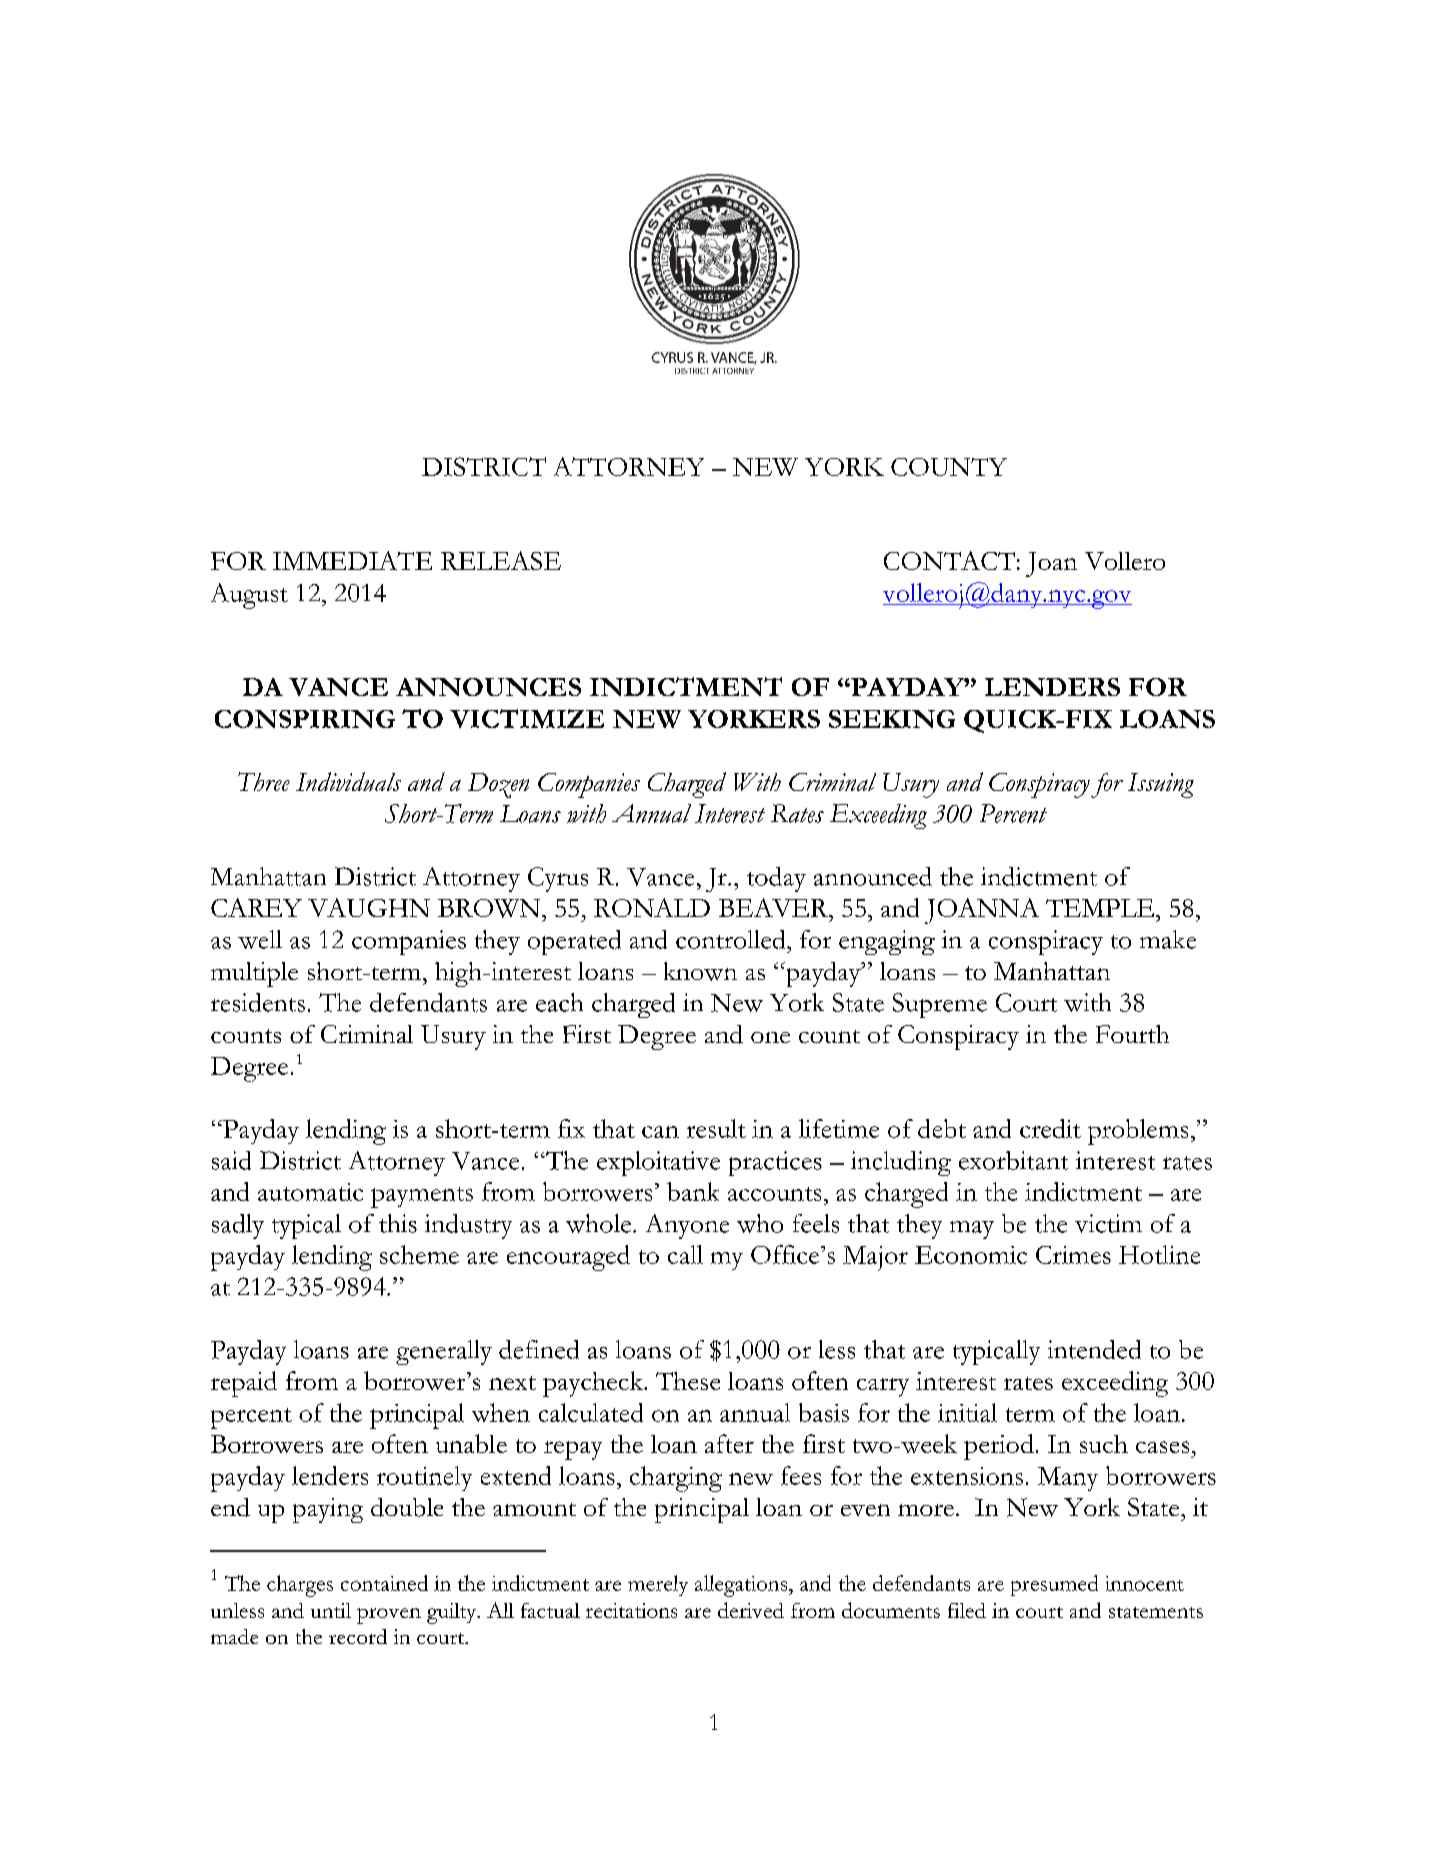 The width and height of the screenshot is (1429, 1850). What do you see at coordinates (751, 1610) in the screenshot?
I see `derived` at bounding box center [751, 1610].
